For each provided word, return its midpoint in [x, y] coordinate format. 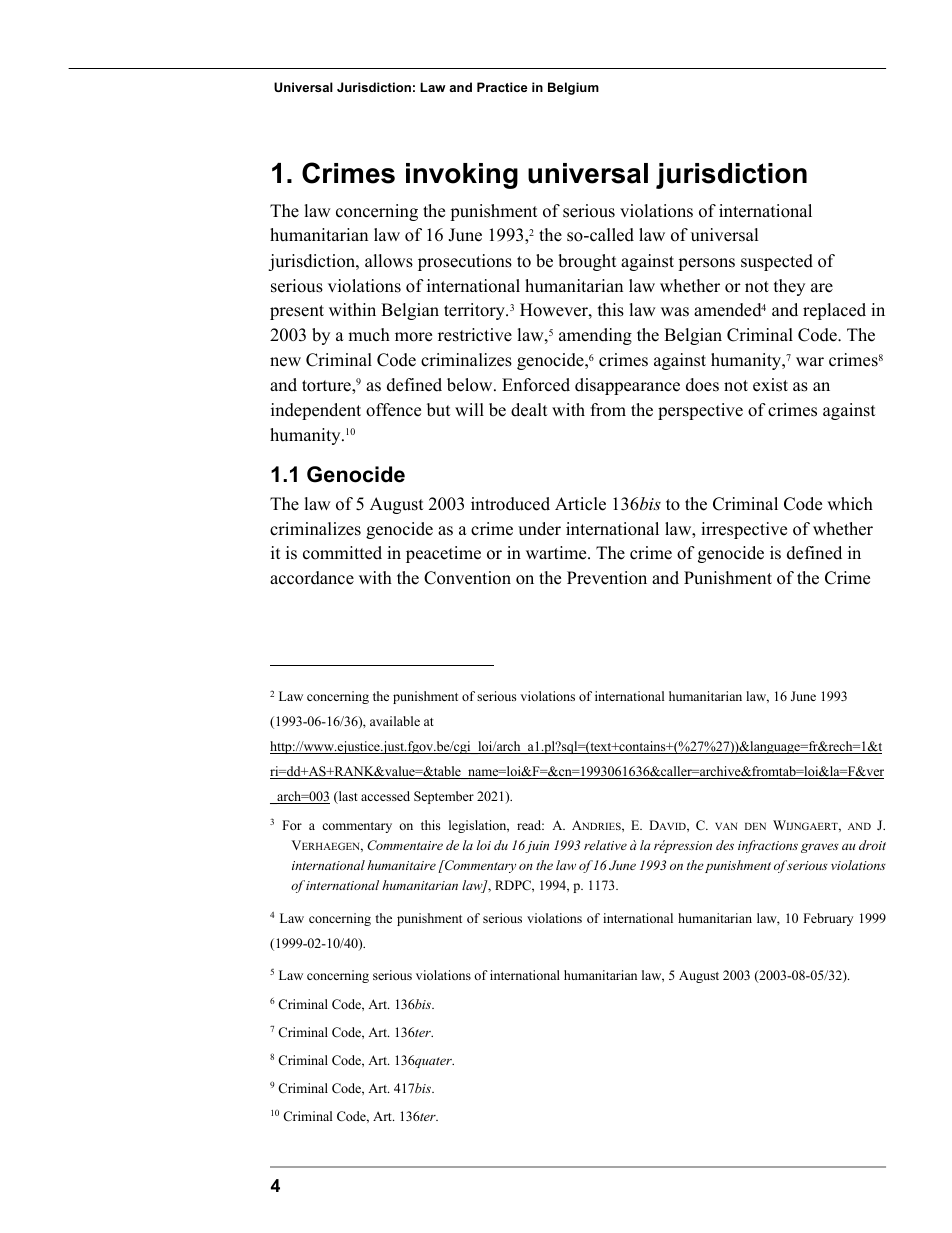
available [395, 721]
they [789, 287]
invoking [462, 176]
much [369, 335]
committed [342, 553]
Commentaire [405, 845]
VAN [726, 826]
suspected [777, 262]
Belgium [573, 88]
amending [595, 336]
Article [580, 504]
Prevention [607, 578]
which [850, 504]
